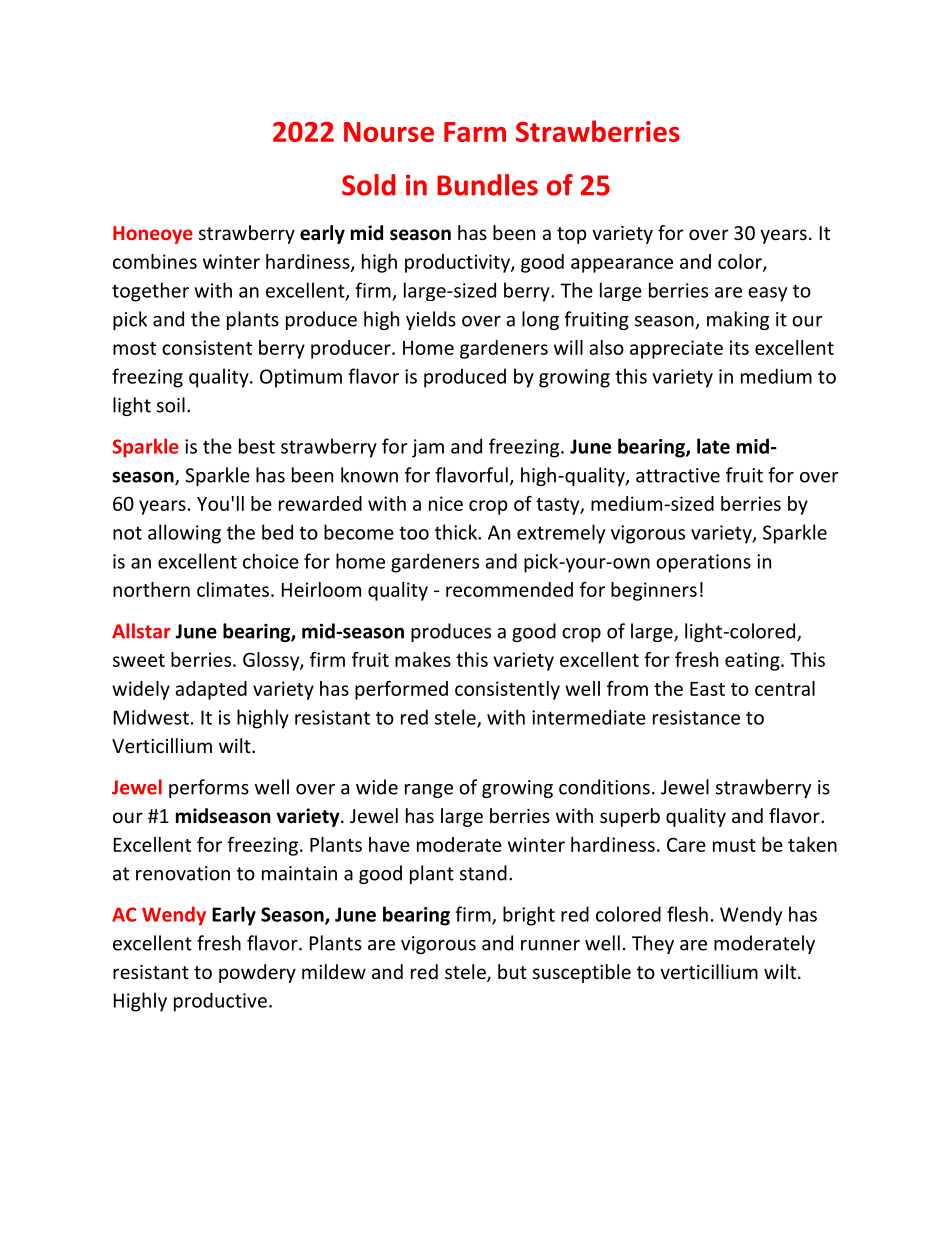  I want to click on productive, so click(220, 1002).
